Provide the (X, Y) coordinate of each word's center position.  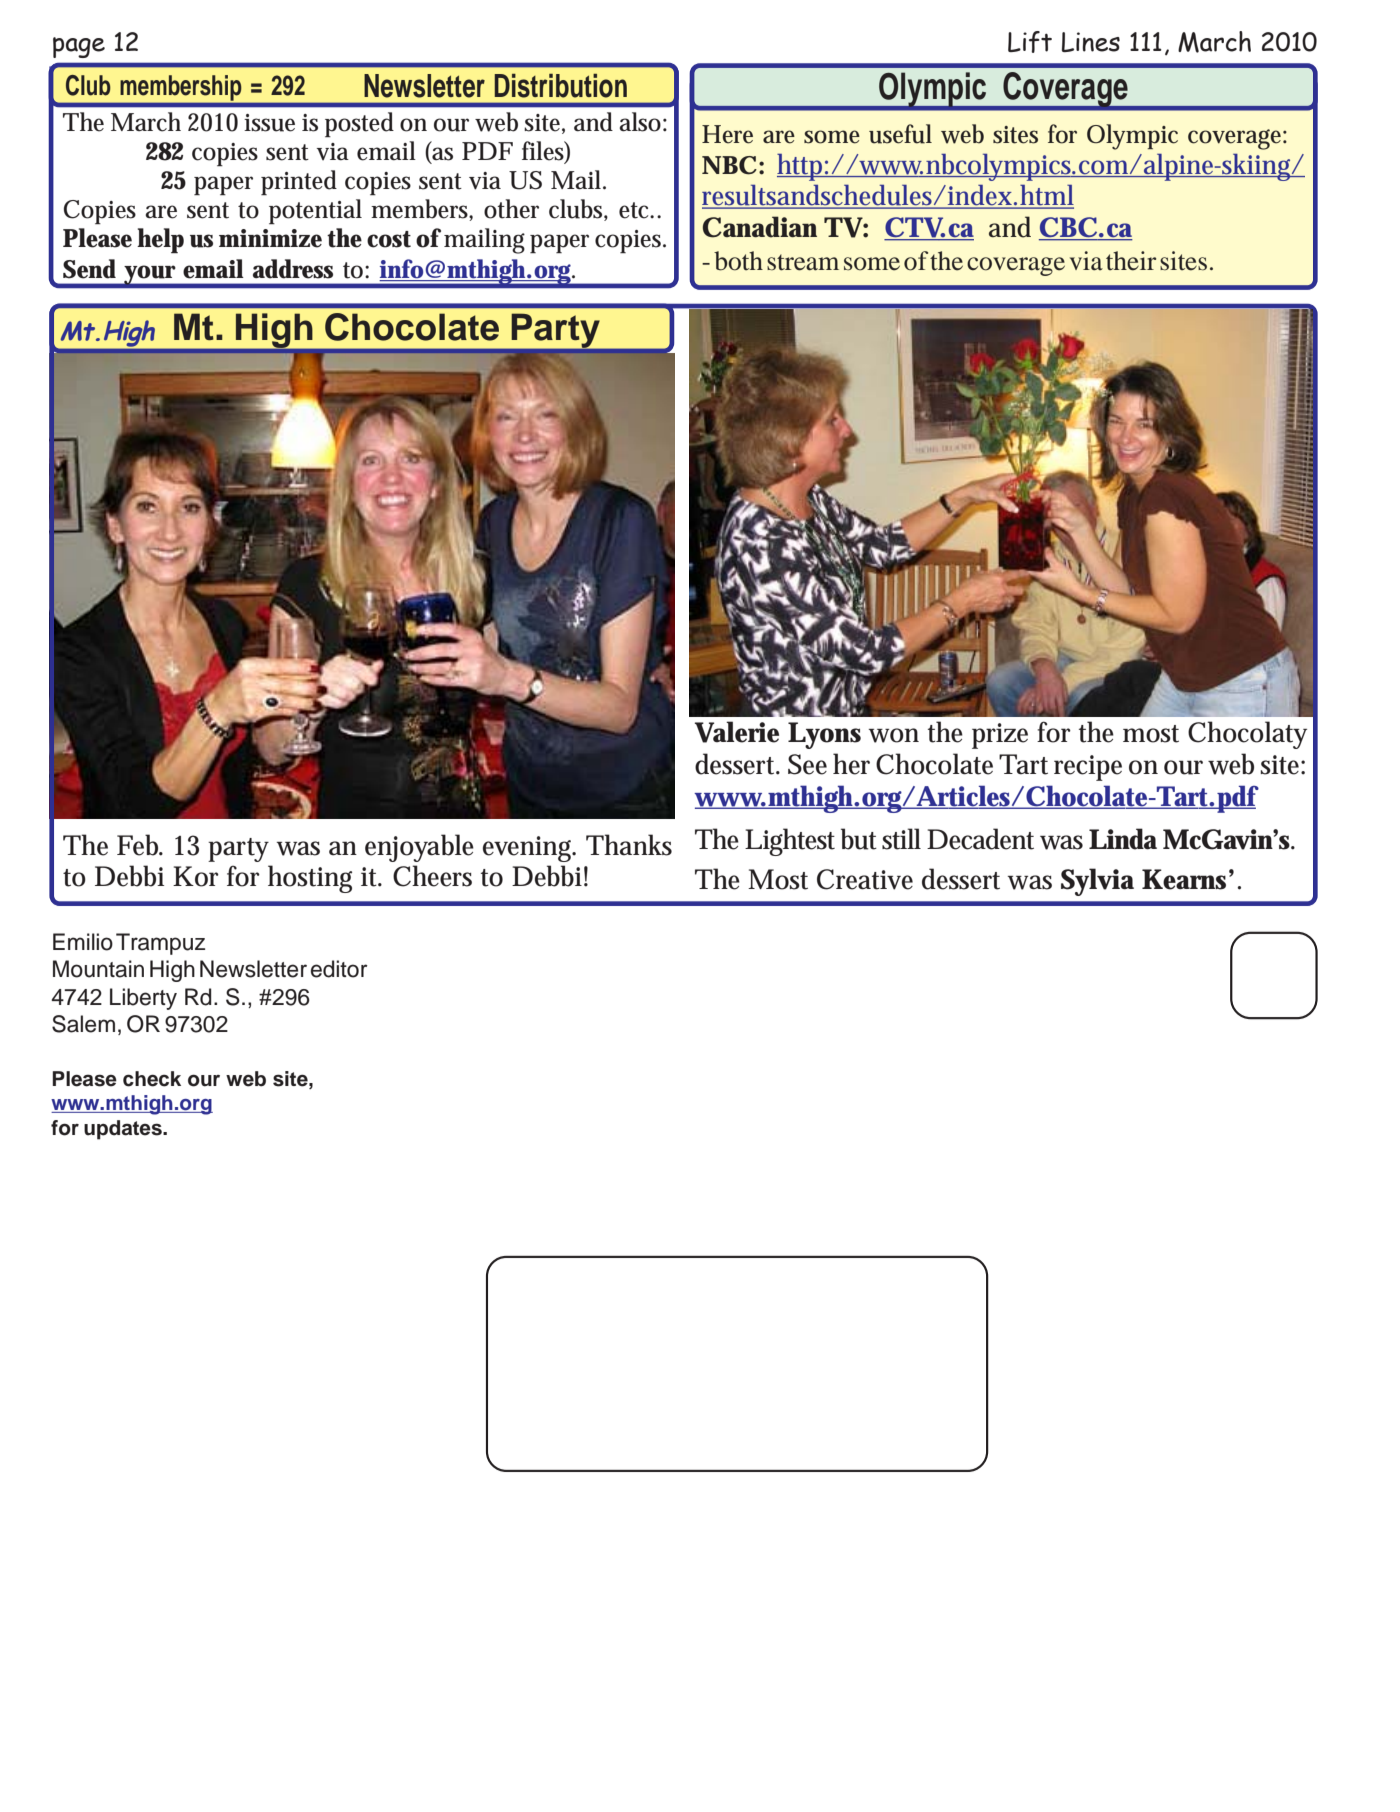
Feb (140, 845)
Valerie (737, 732)
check (152, 1079)
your (150, 276)
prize (1000, 736)
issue (269, 123)
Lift (1030, 42)
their (1131, 261)
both (738, 261)
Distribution (560, 86)
